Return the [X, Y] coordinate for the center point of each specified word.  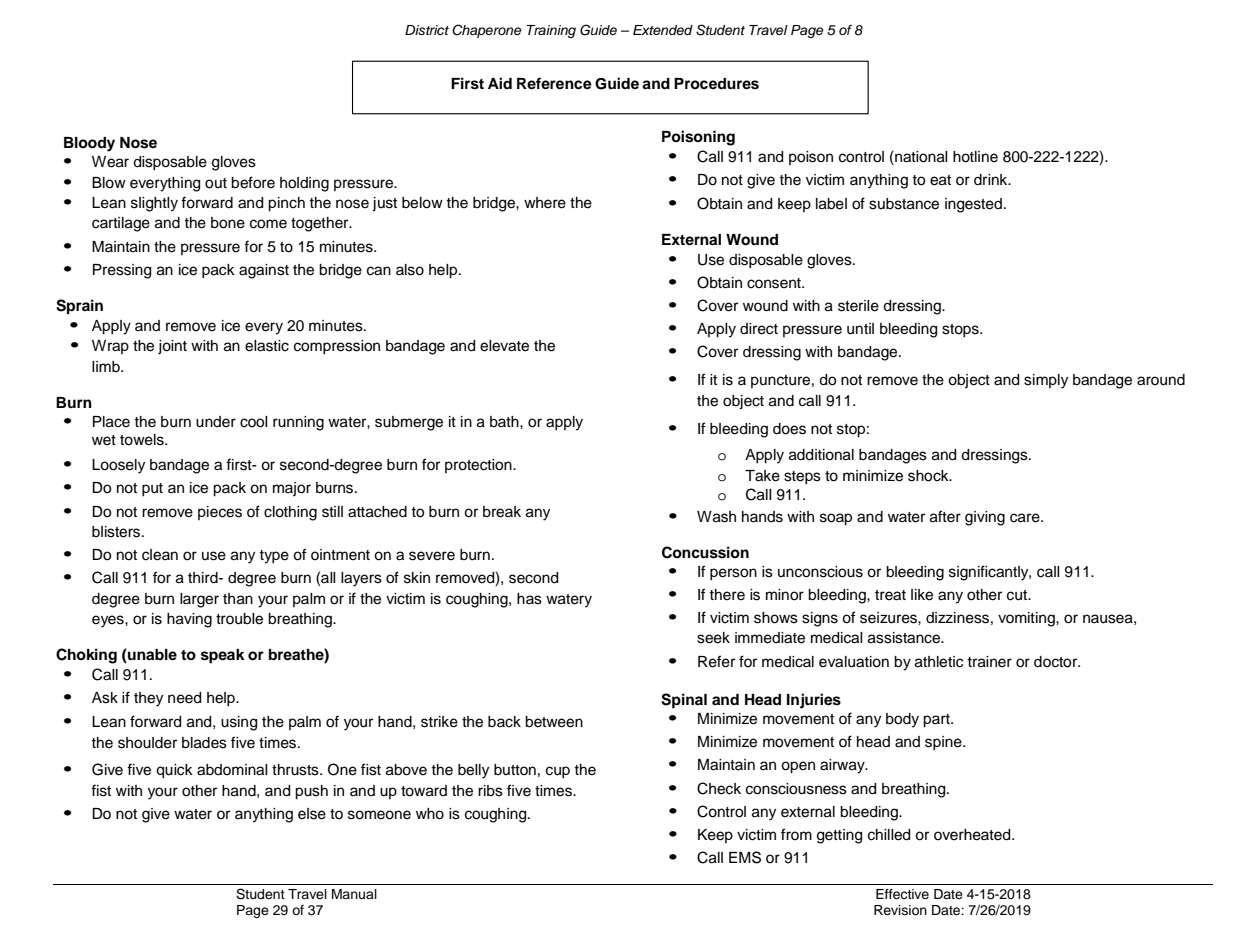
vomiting [1027, 619]
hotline [975, 157]
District [427, 30]
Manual [354, 894]
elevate [504, 346]
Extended [663, 30]
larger [199, 600]
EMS [745, 857]
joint [172, 347]
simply [1046, 381]
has [529, 599]
